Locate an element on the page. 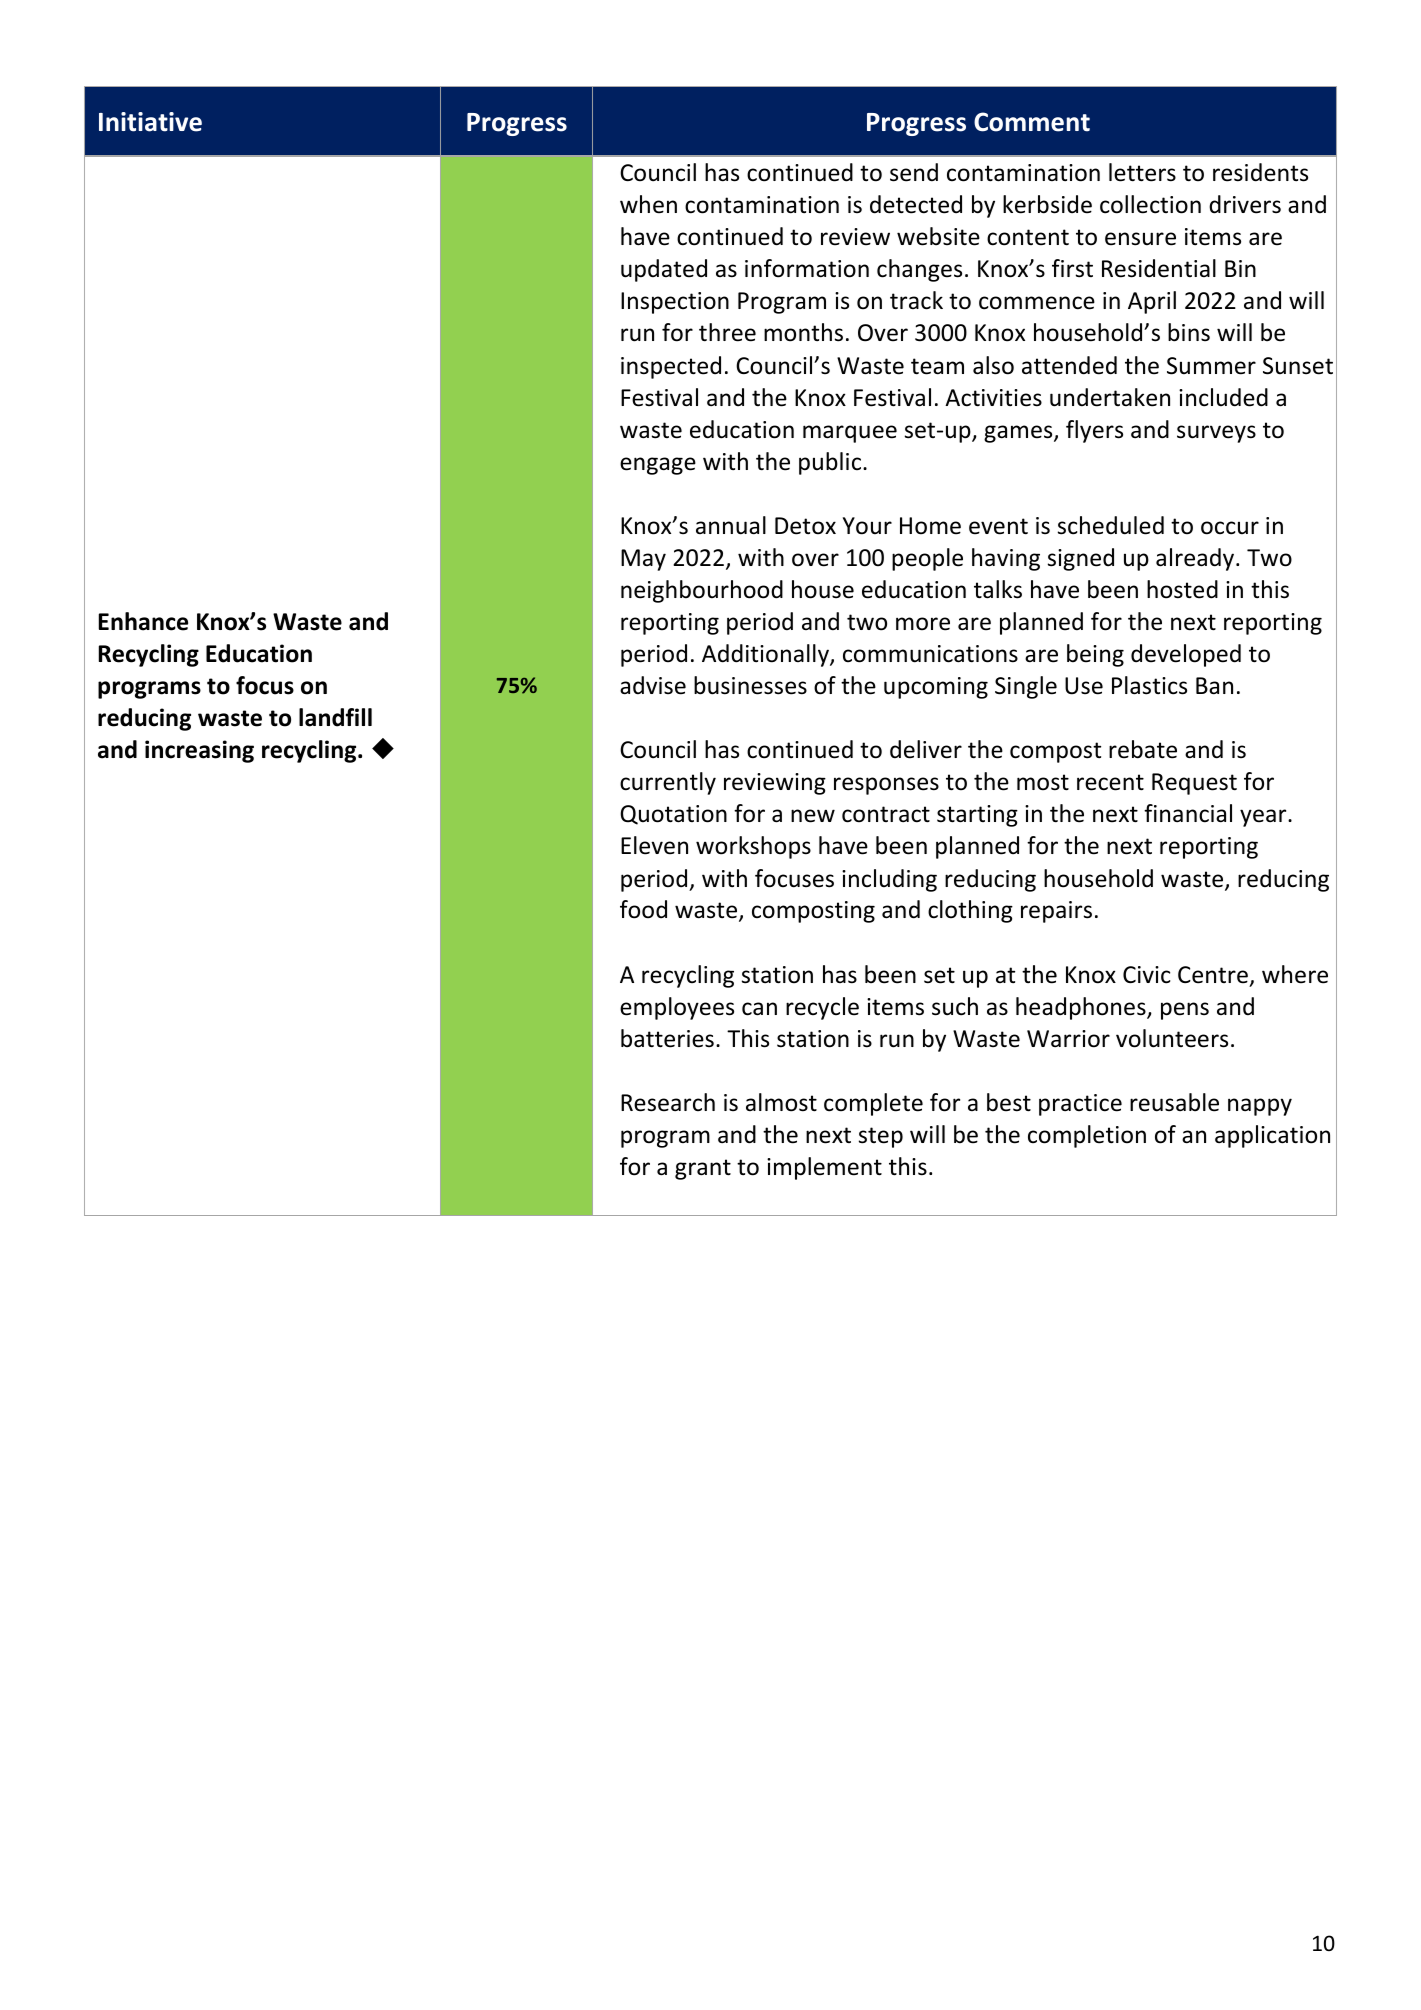 The width and height of the document is (1421, 2010). grant is located at coordinates (703, 1169).
